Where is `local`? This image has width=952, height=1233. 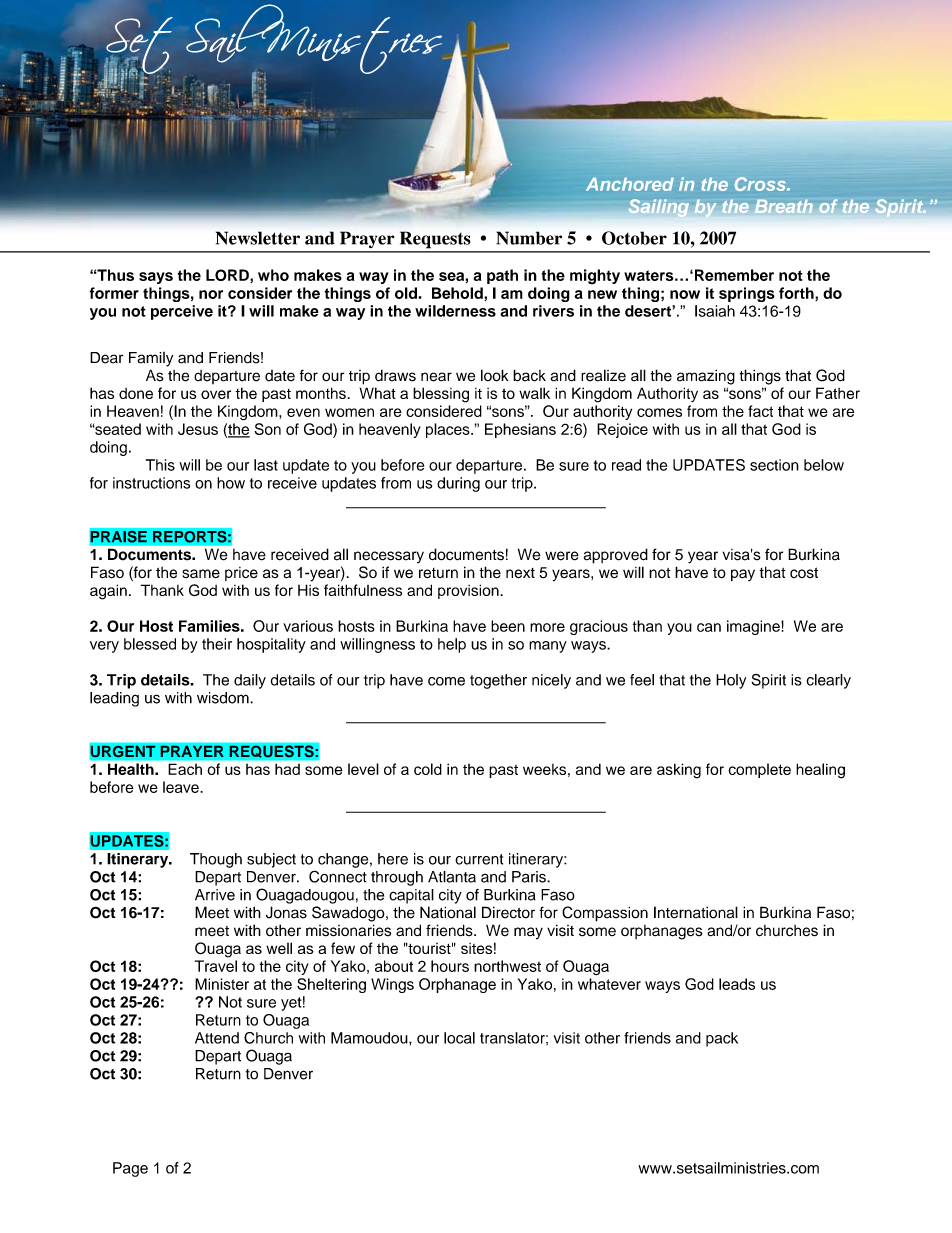
local is located at coordinates (459, 1038).
